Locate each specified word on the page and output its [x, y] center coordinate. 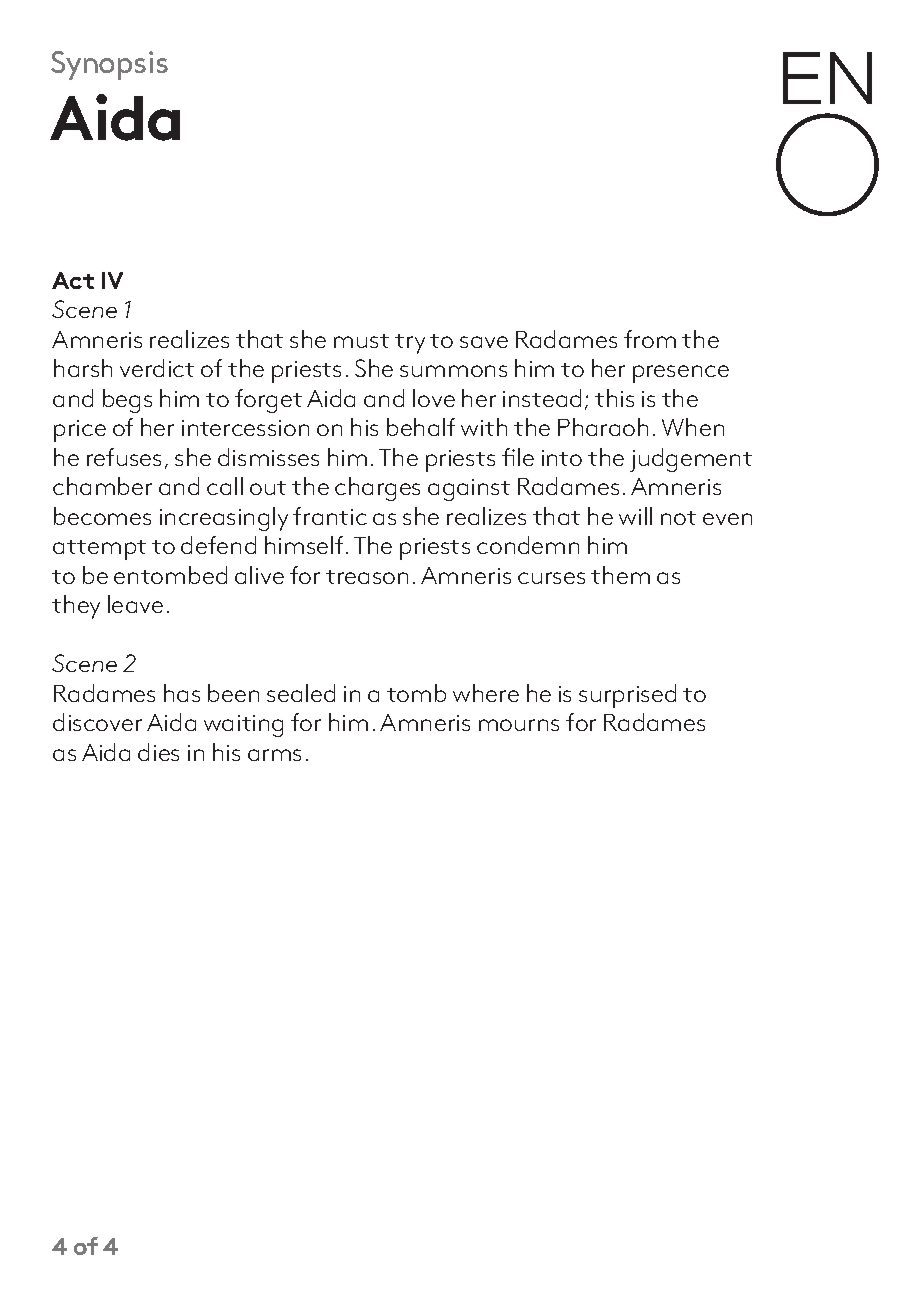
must [361, 341]
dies [158, 752]
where [486, 693]
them [620, 575]
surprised [627, 696]
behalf [421, 427]
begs [127, 401]
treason [367, 577]
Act [73, 280]
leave [135, 604]
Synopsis [109, 65]
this [614, 398]
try [410, 344]
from [650, 339]
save [484, 342]
